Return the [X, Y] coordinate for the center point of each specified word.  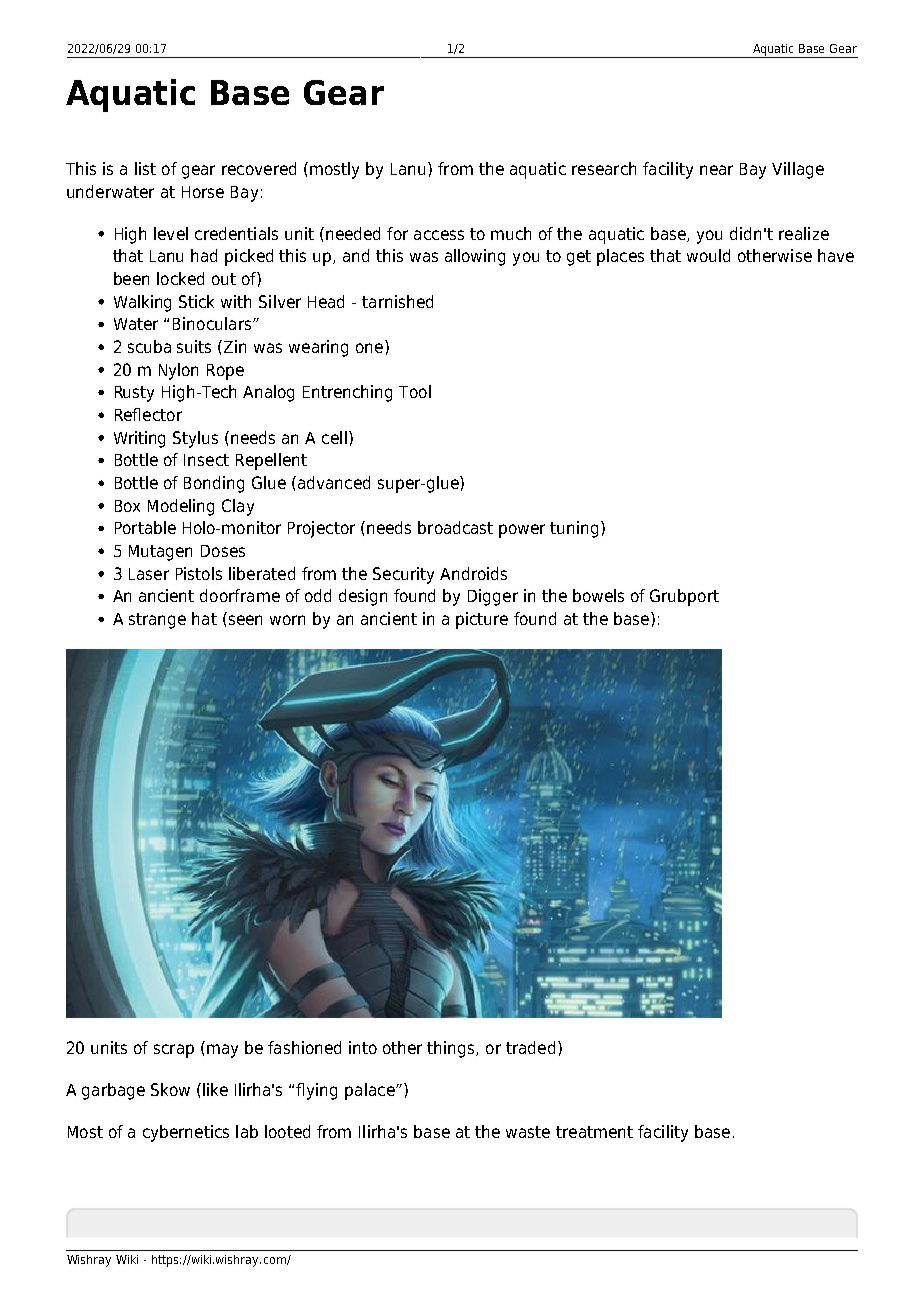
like [215, 1089]
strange [157, 621]
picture [482, 620]
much [511, 233]
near [716, 170]
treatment [594, 1132]
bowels [598, 595]
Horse [203, 192]
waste [528, 1132]
